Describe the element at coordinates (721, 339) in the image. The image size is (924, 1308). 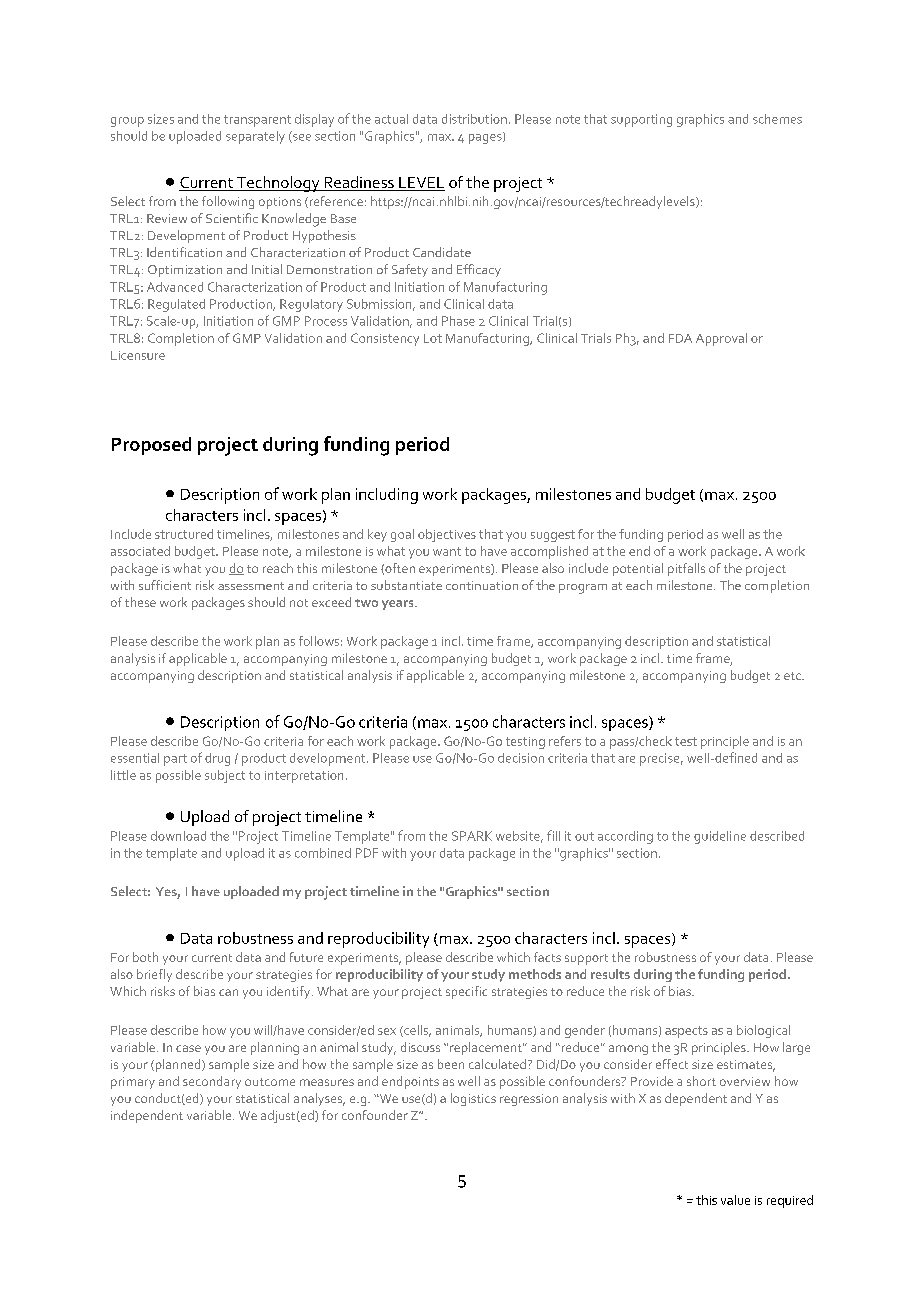
I see `Approval` at that location.
